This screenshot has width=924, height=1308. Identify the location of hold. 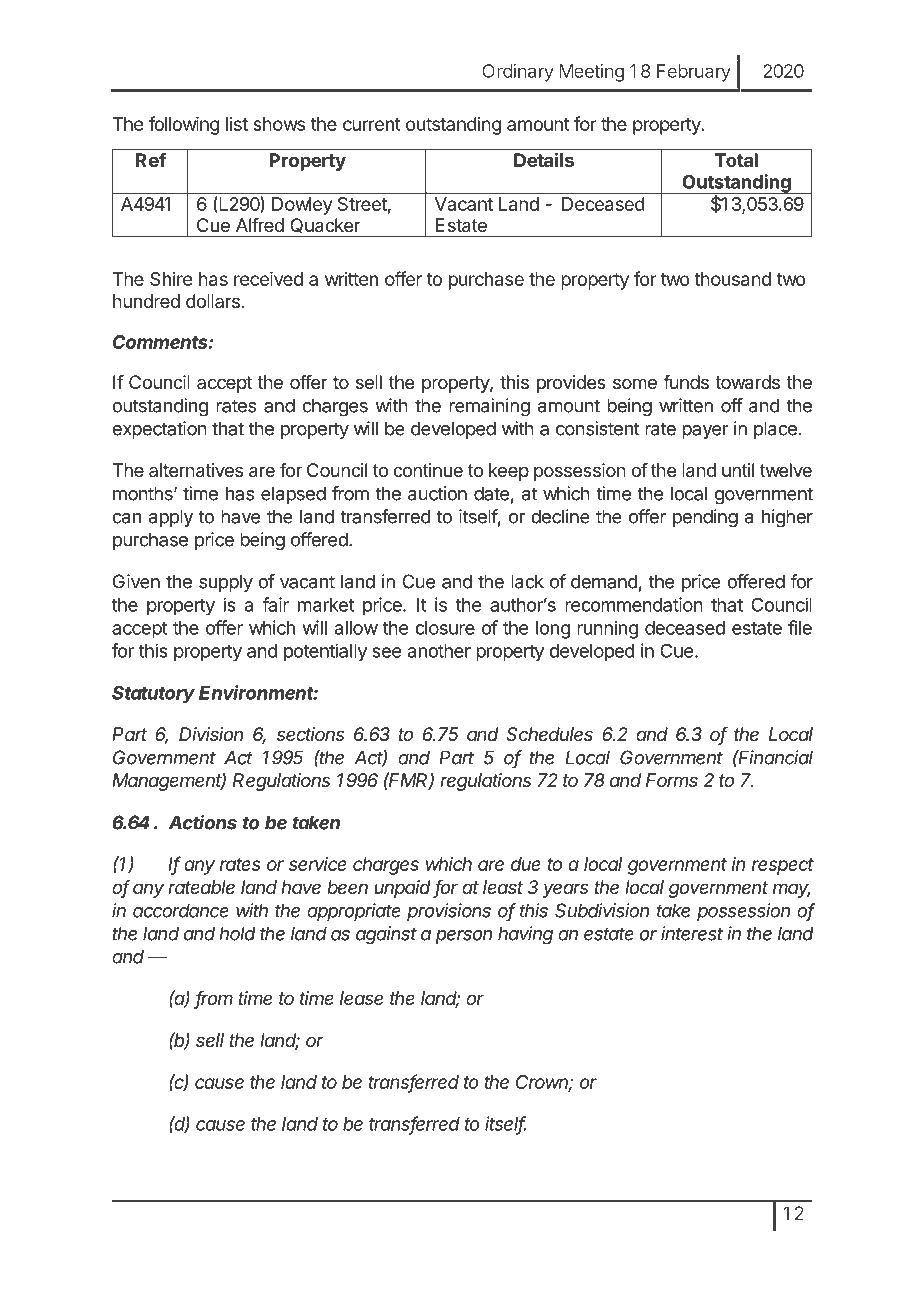
(237, 933).
